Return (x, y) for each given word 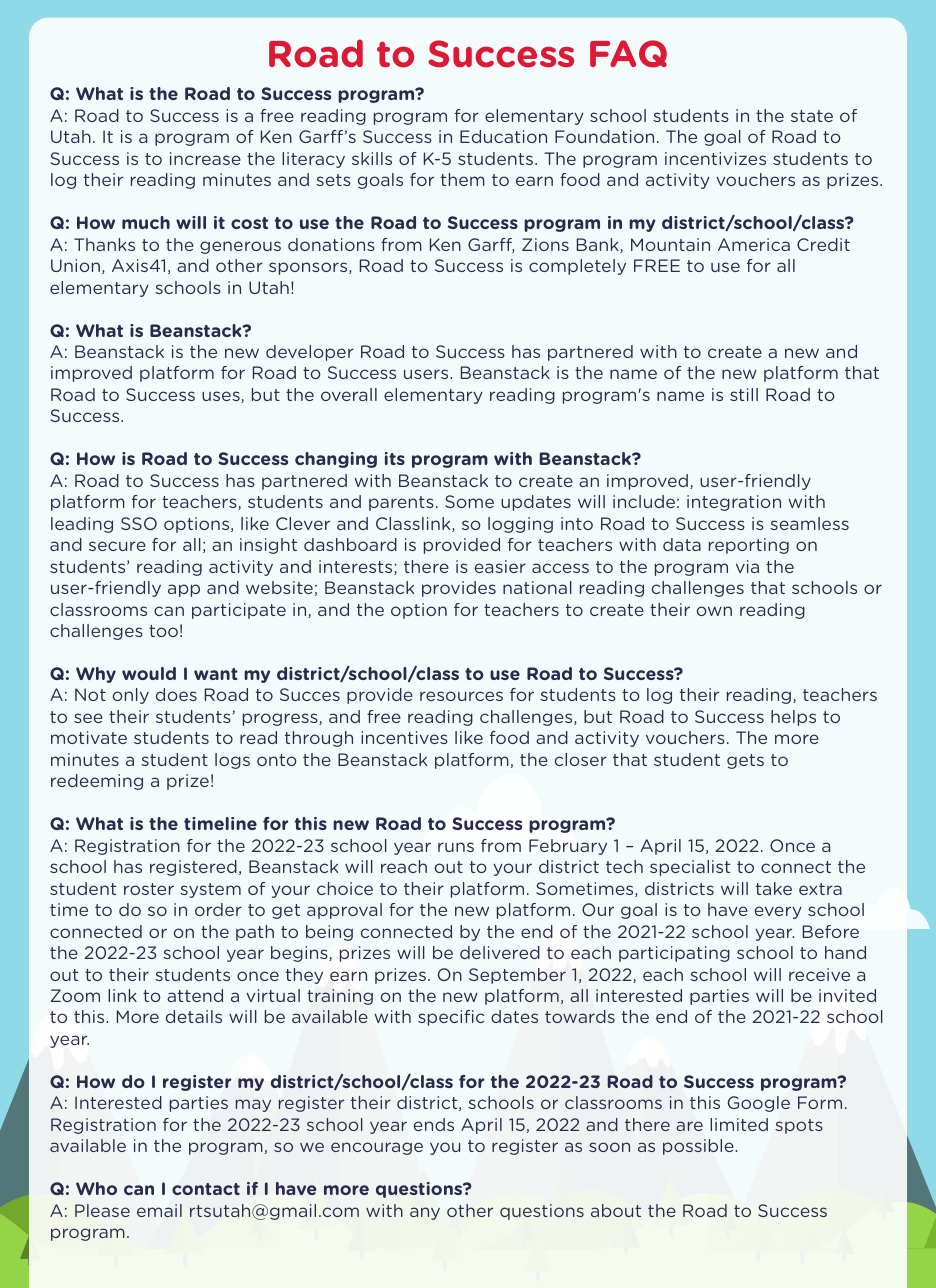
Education (503, 136)
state (812, 116)
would (149, 673)
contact (206, 1189)
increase (205, 158)
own (714, 611)
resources (461, 696)
